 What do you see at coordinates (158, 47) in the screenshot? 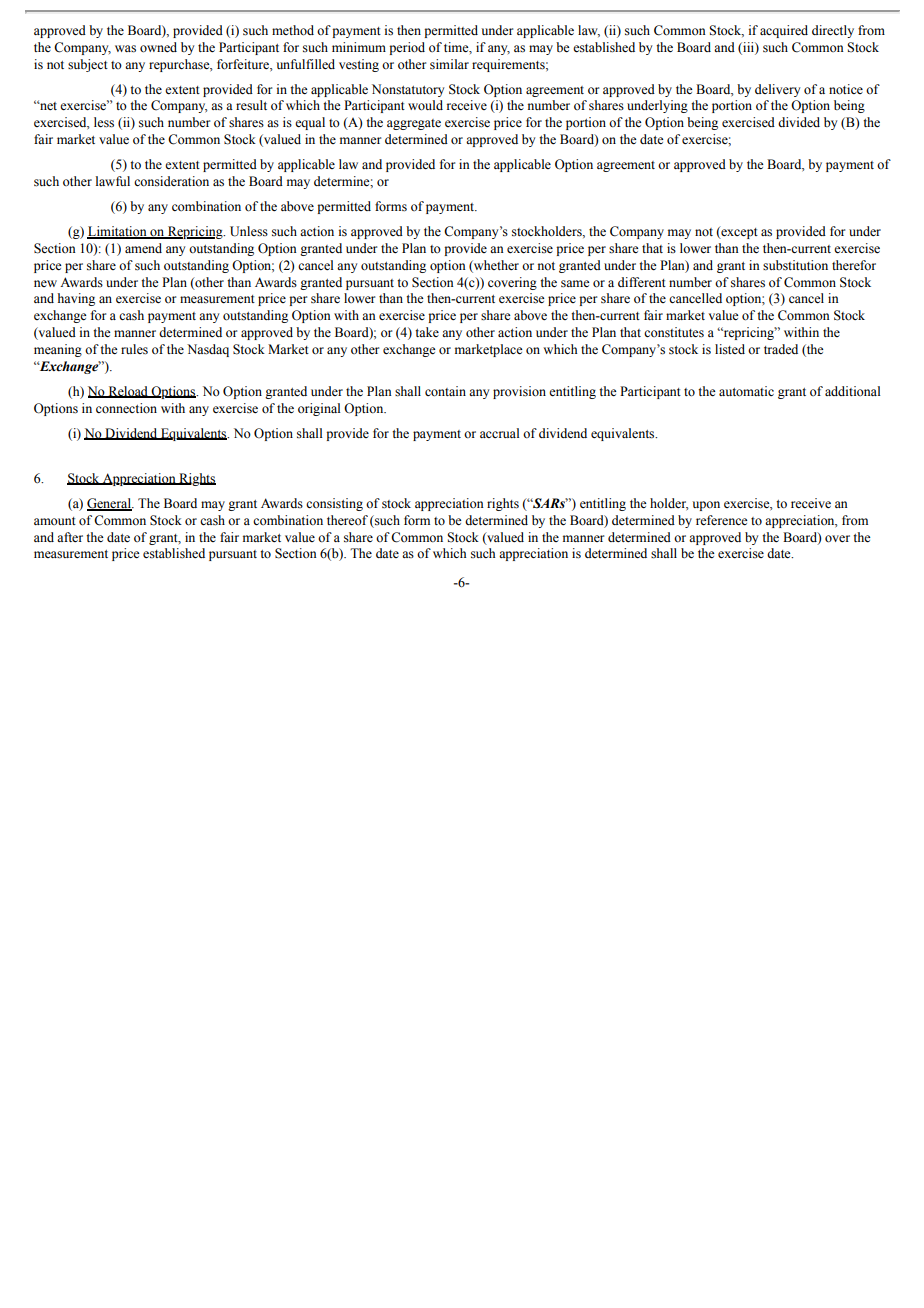
I see `owned` at bounding box center [158, 47].
